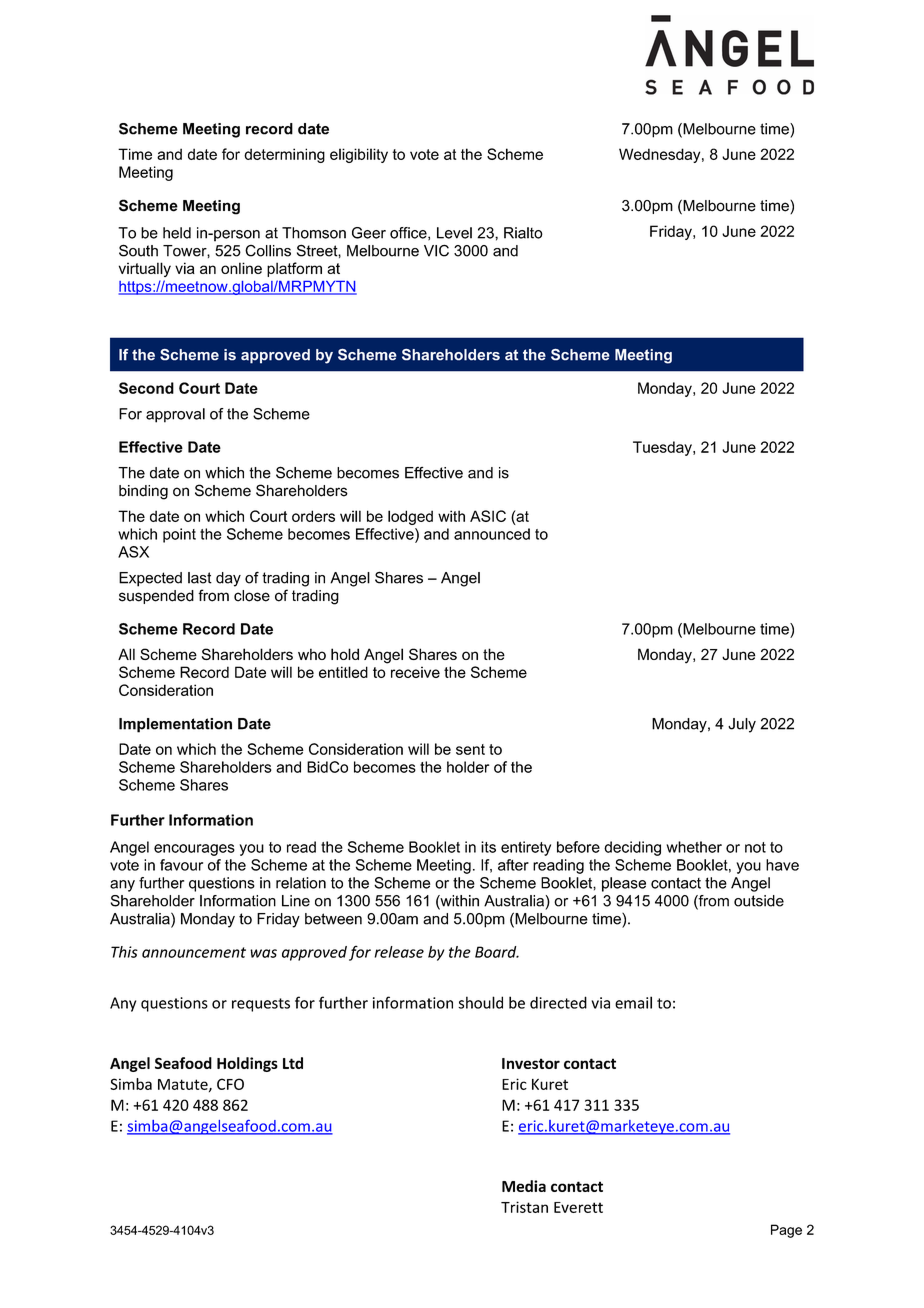  What do you see at coordinates (177, 233) in the document?
I see `held` at bounding box center [177, 233].
